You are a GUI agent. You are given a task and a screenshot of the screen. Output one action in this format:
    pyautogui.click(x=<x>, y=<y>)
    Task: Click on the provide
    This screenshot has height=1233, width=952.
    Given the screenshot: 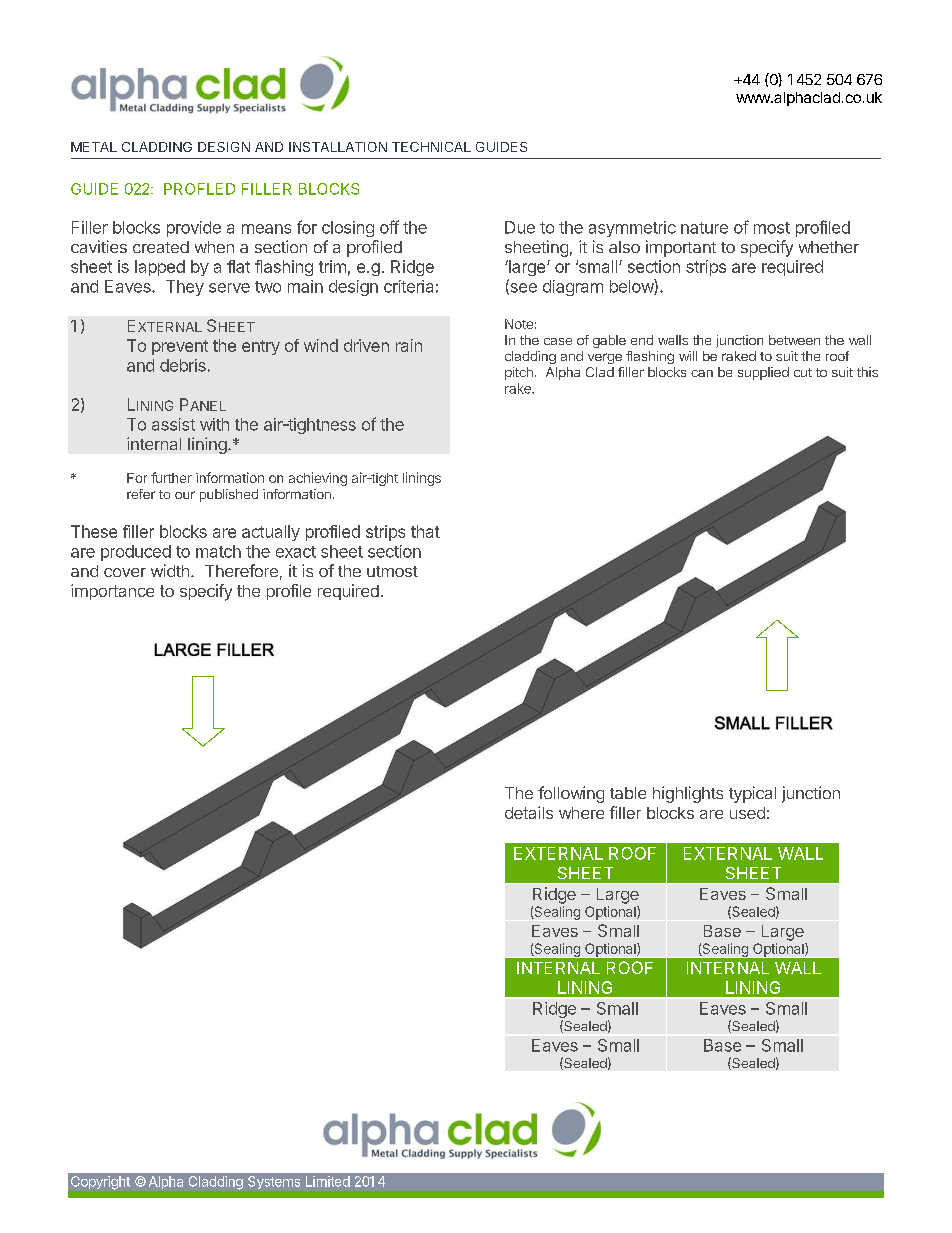 What is the action you would take?
    pyautogui.click(x=194, y=229)
